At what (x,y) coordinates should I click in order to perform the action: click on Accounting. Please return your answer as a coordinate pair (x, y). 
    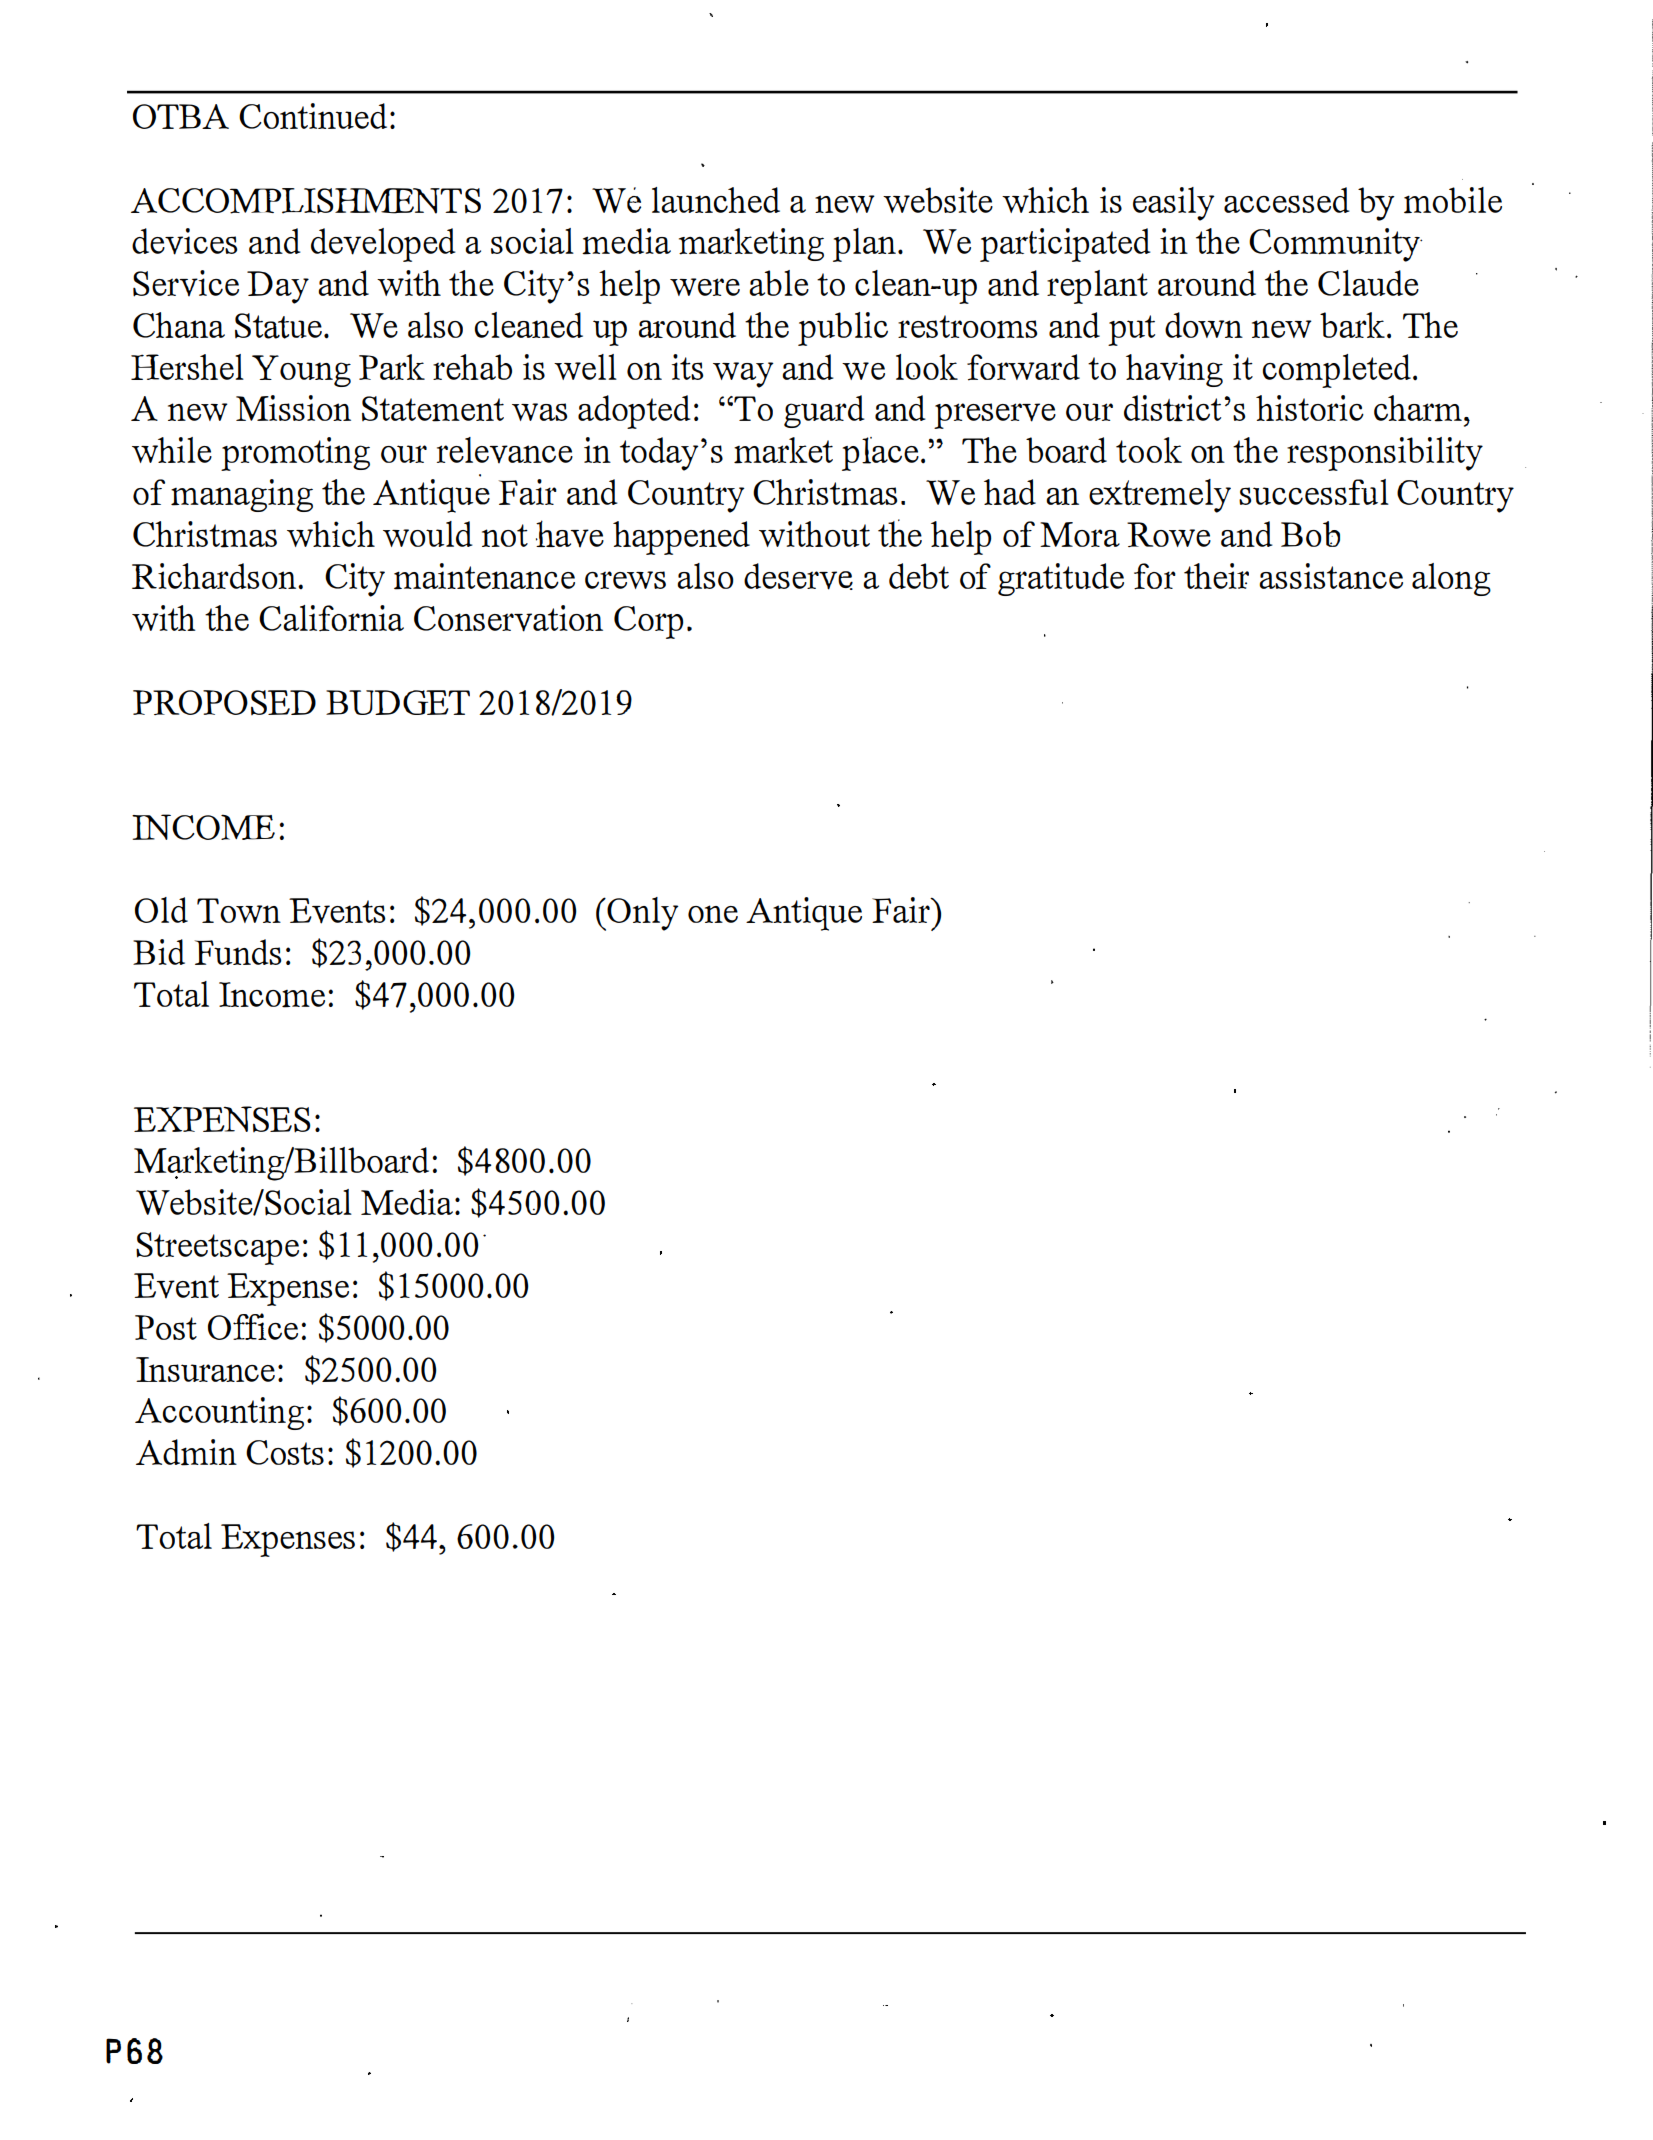
    Looking at the image, I should click on (219, 1413).
